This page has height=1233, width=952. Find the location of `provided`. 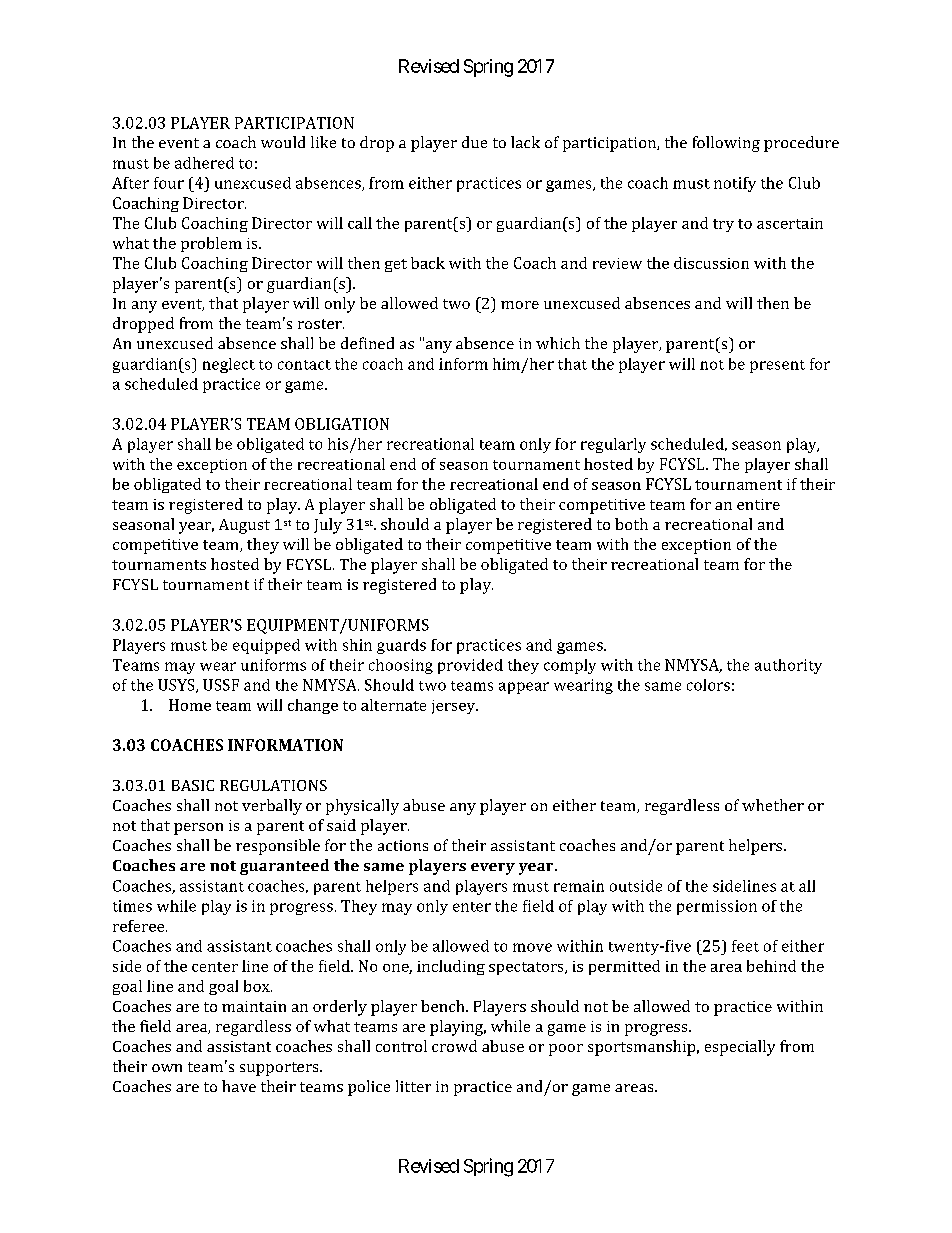

provided is located at coordinates (470, 666).
